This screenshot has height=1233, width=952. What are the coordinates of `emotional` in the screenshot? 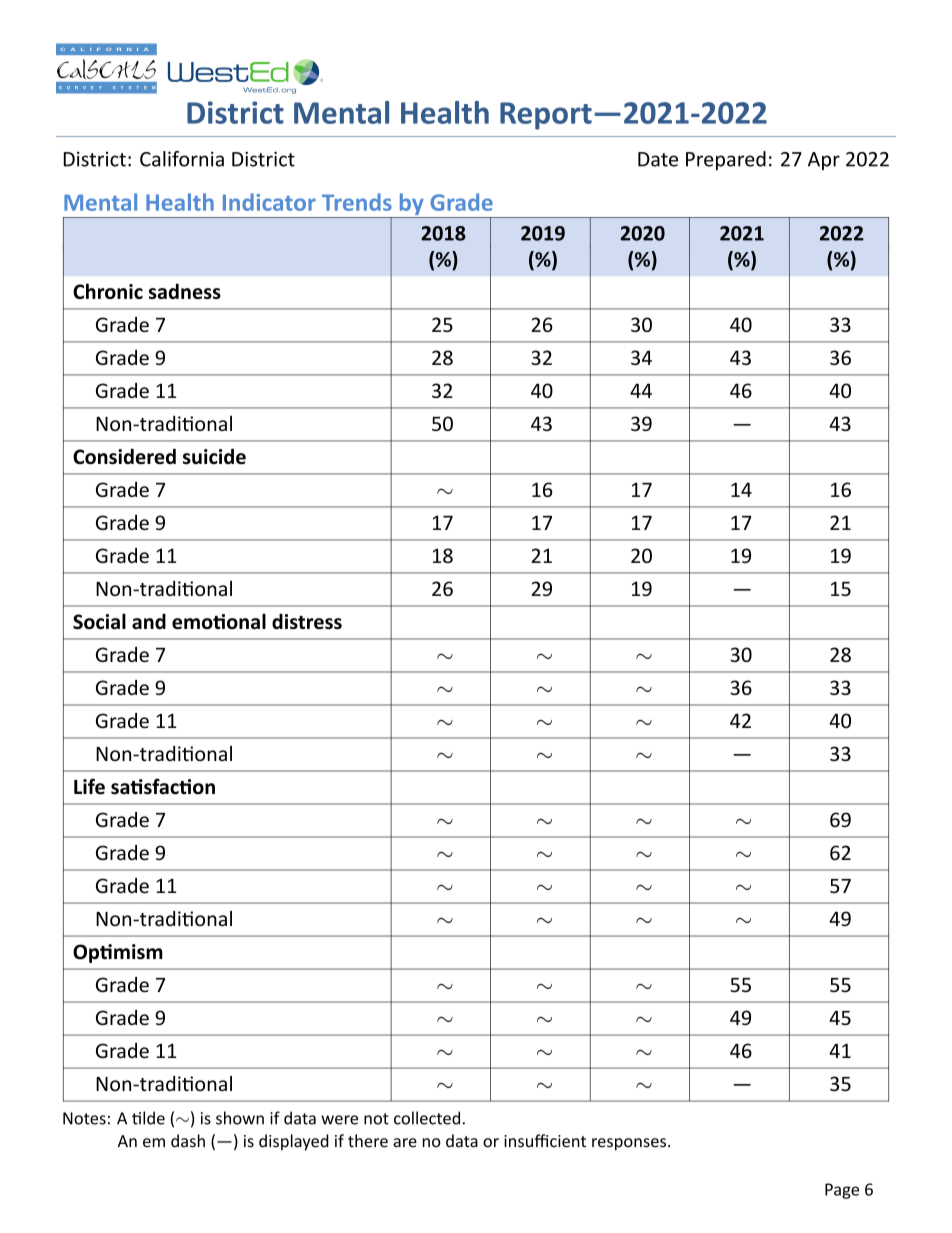 It's located at (219, 621).
